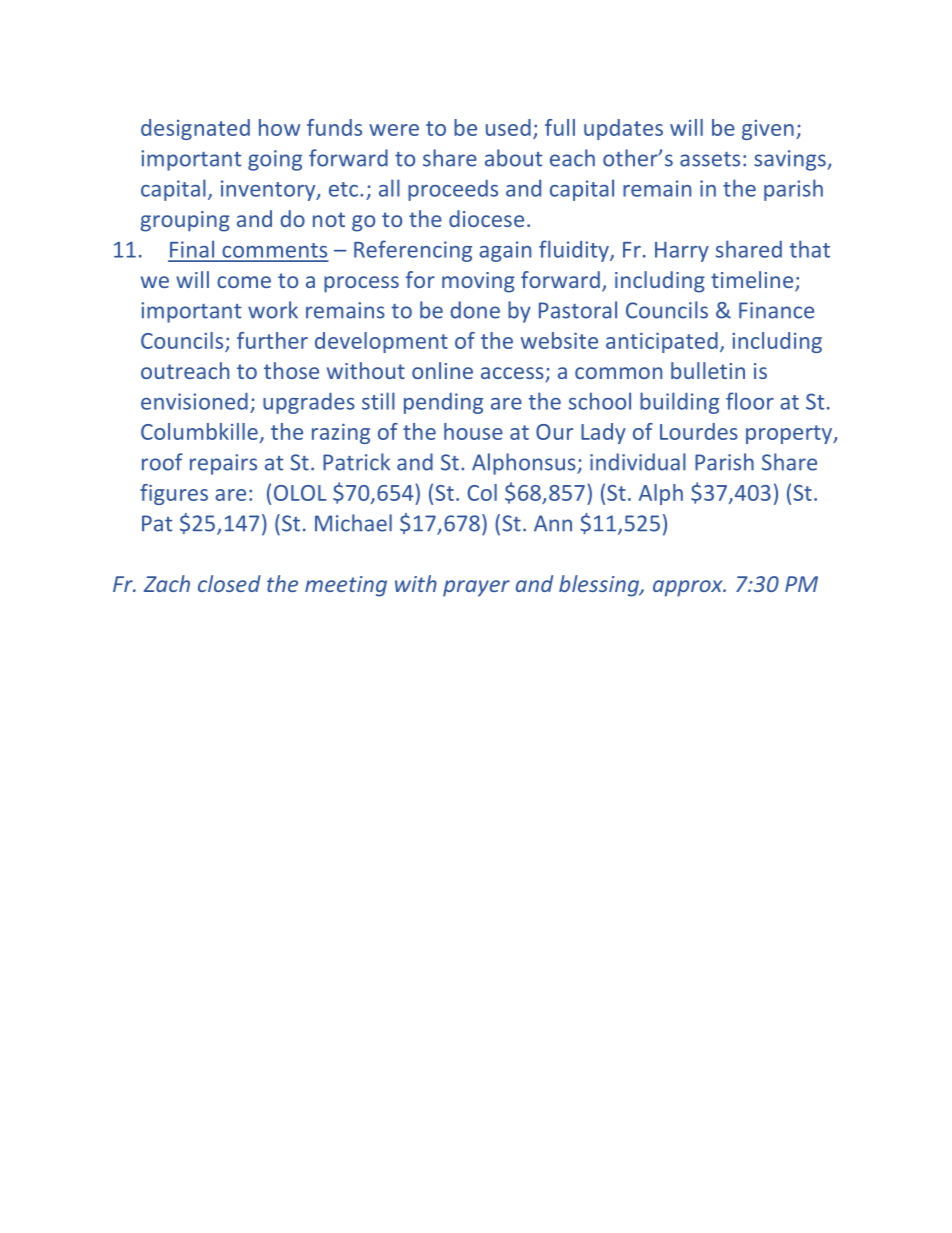 This page has width=952, height=1233. I want to click on envisioned, so click(194, 401).
